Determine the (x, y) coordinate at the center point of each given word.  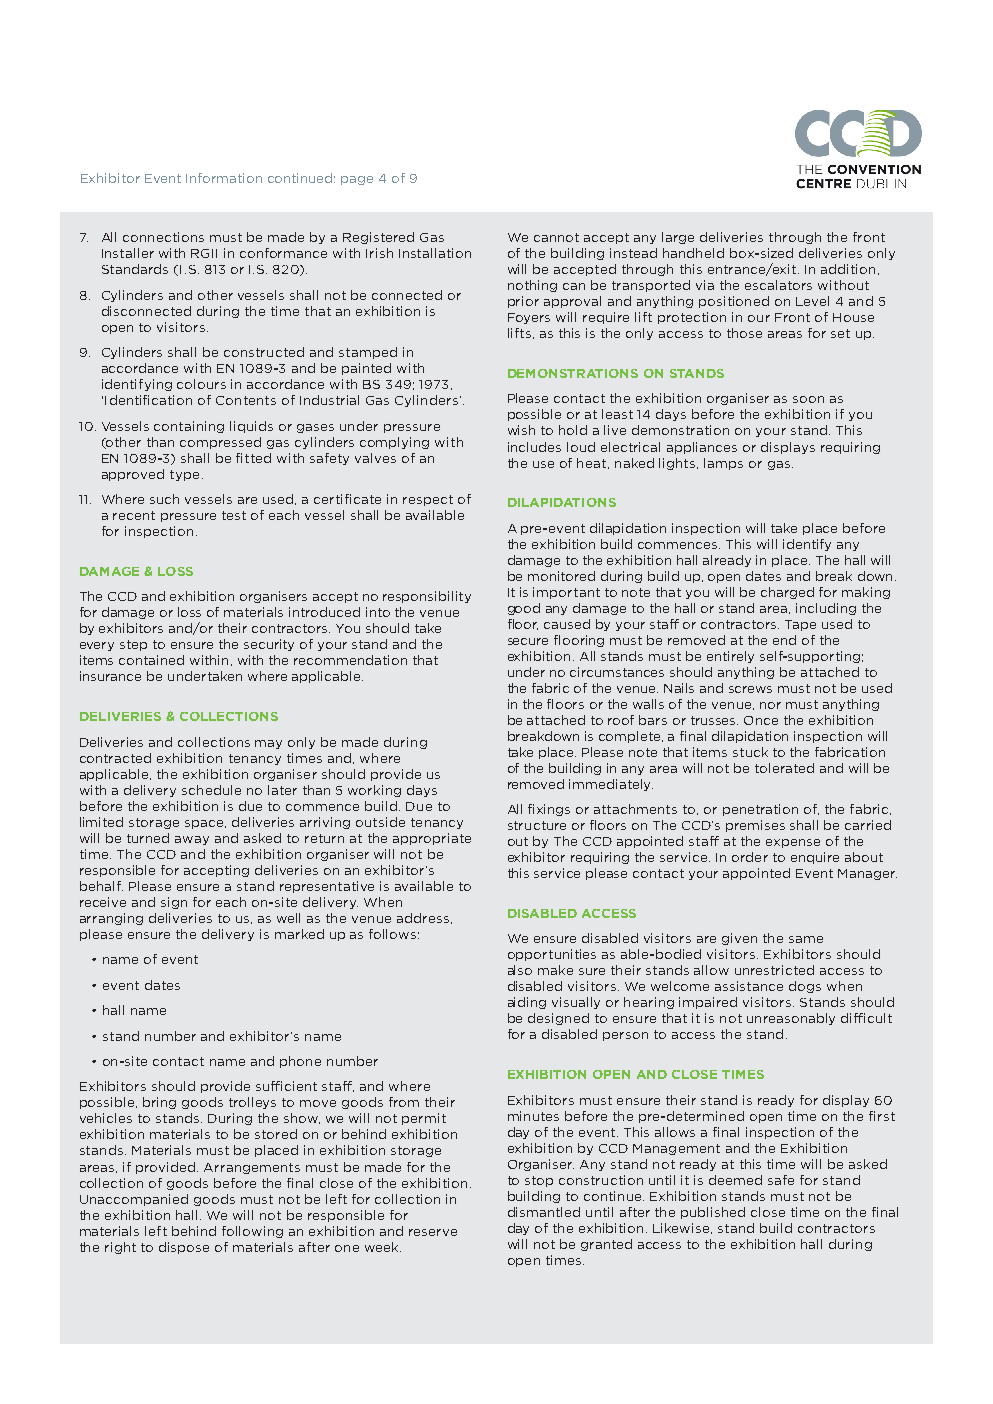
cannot (556, 237)
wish (521, 430)
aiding (527, 1003)
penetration (760, 810)
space (205, 824)
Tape (800, 625)
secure (528, 641)
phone (300, 1062)
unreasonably (791, 1019)
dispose (184, 1248)
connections (163, 237)
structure (537, 825)
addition (848, 269)
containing (189, 427)
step (133, 645)
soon (808, 399)
